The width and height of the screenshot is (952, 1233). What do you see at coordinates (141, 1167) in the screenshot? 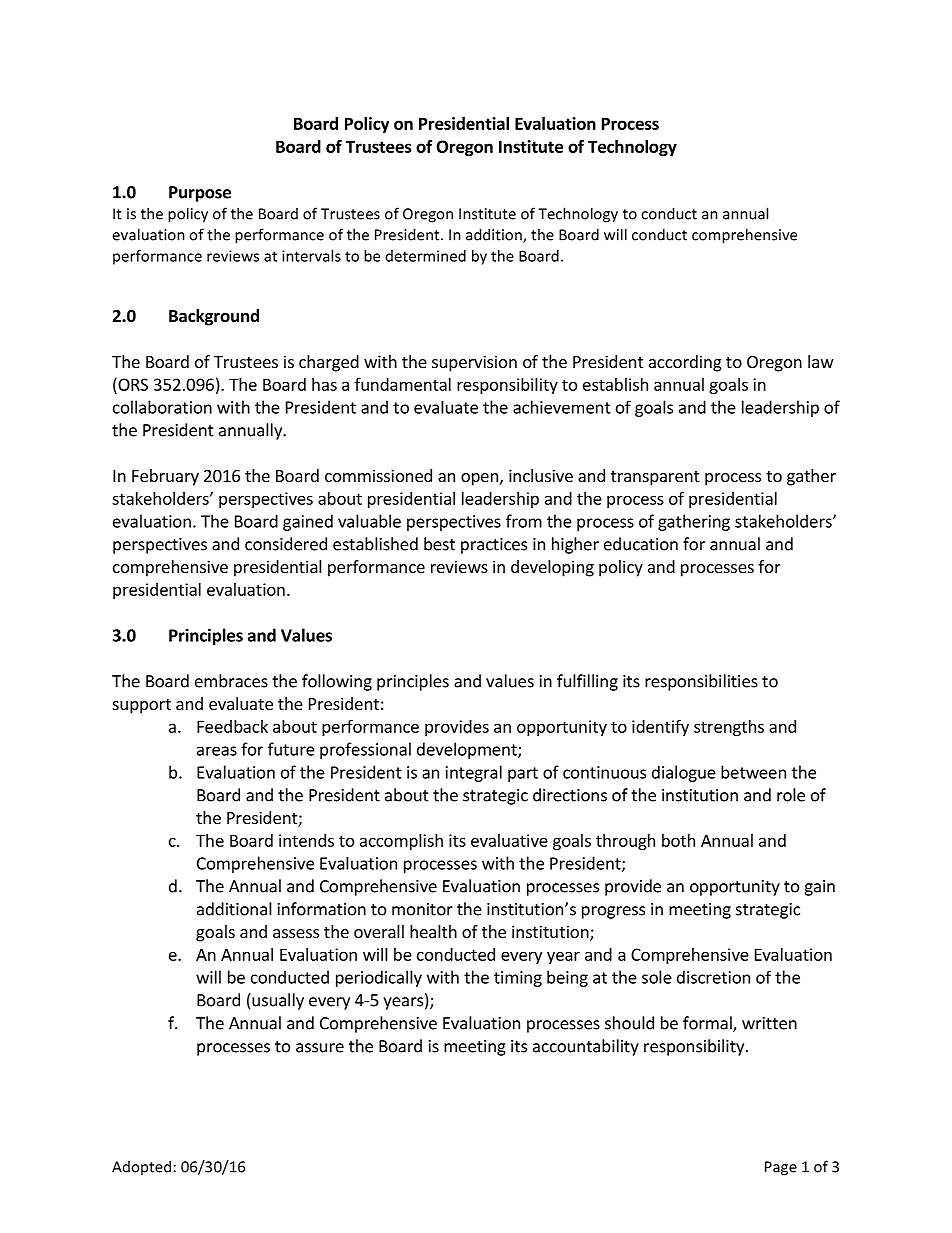
I see `Adopted` at bounding box center [141, 1167].
